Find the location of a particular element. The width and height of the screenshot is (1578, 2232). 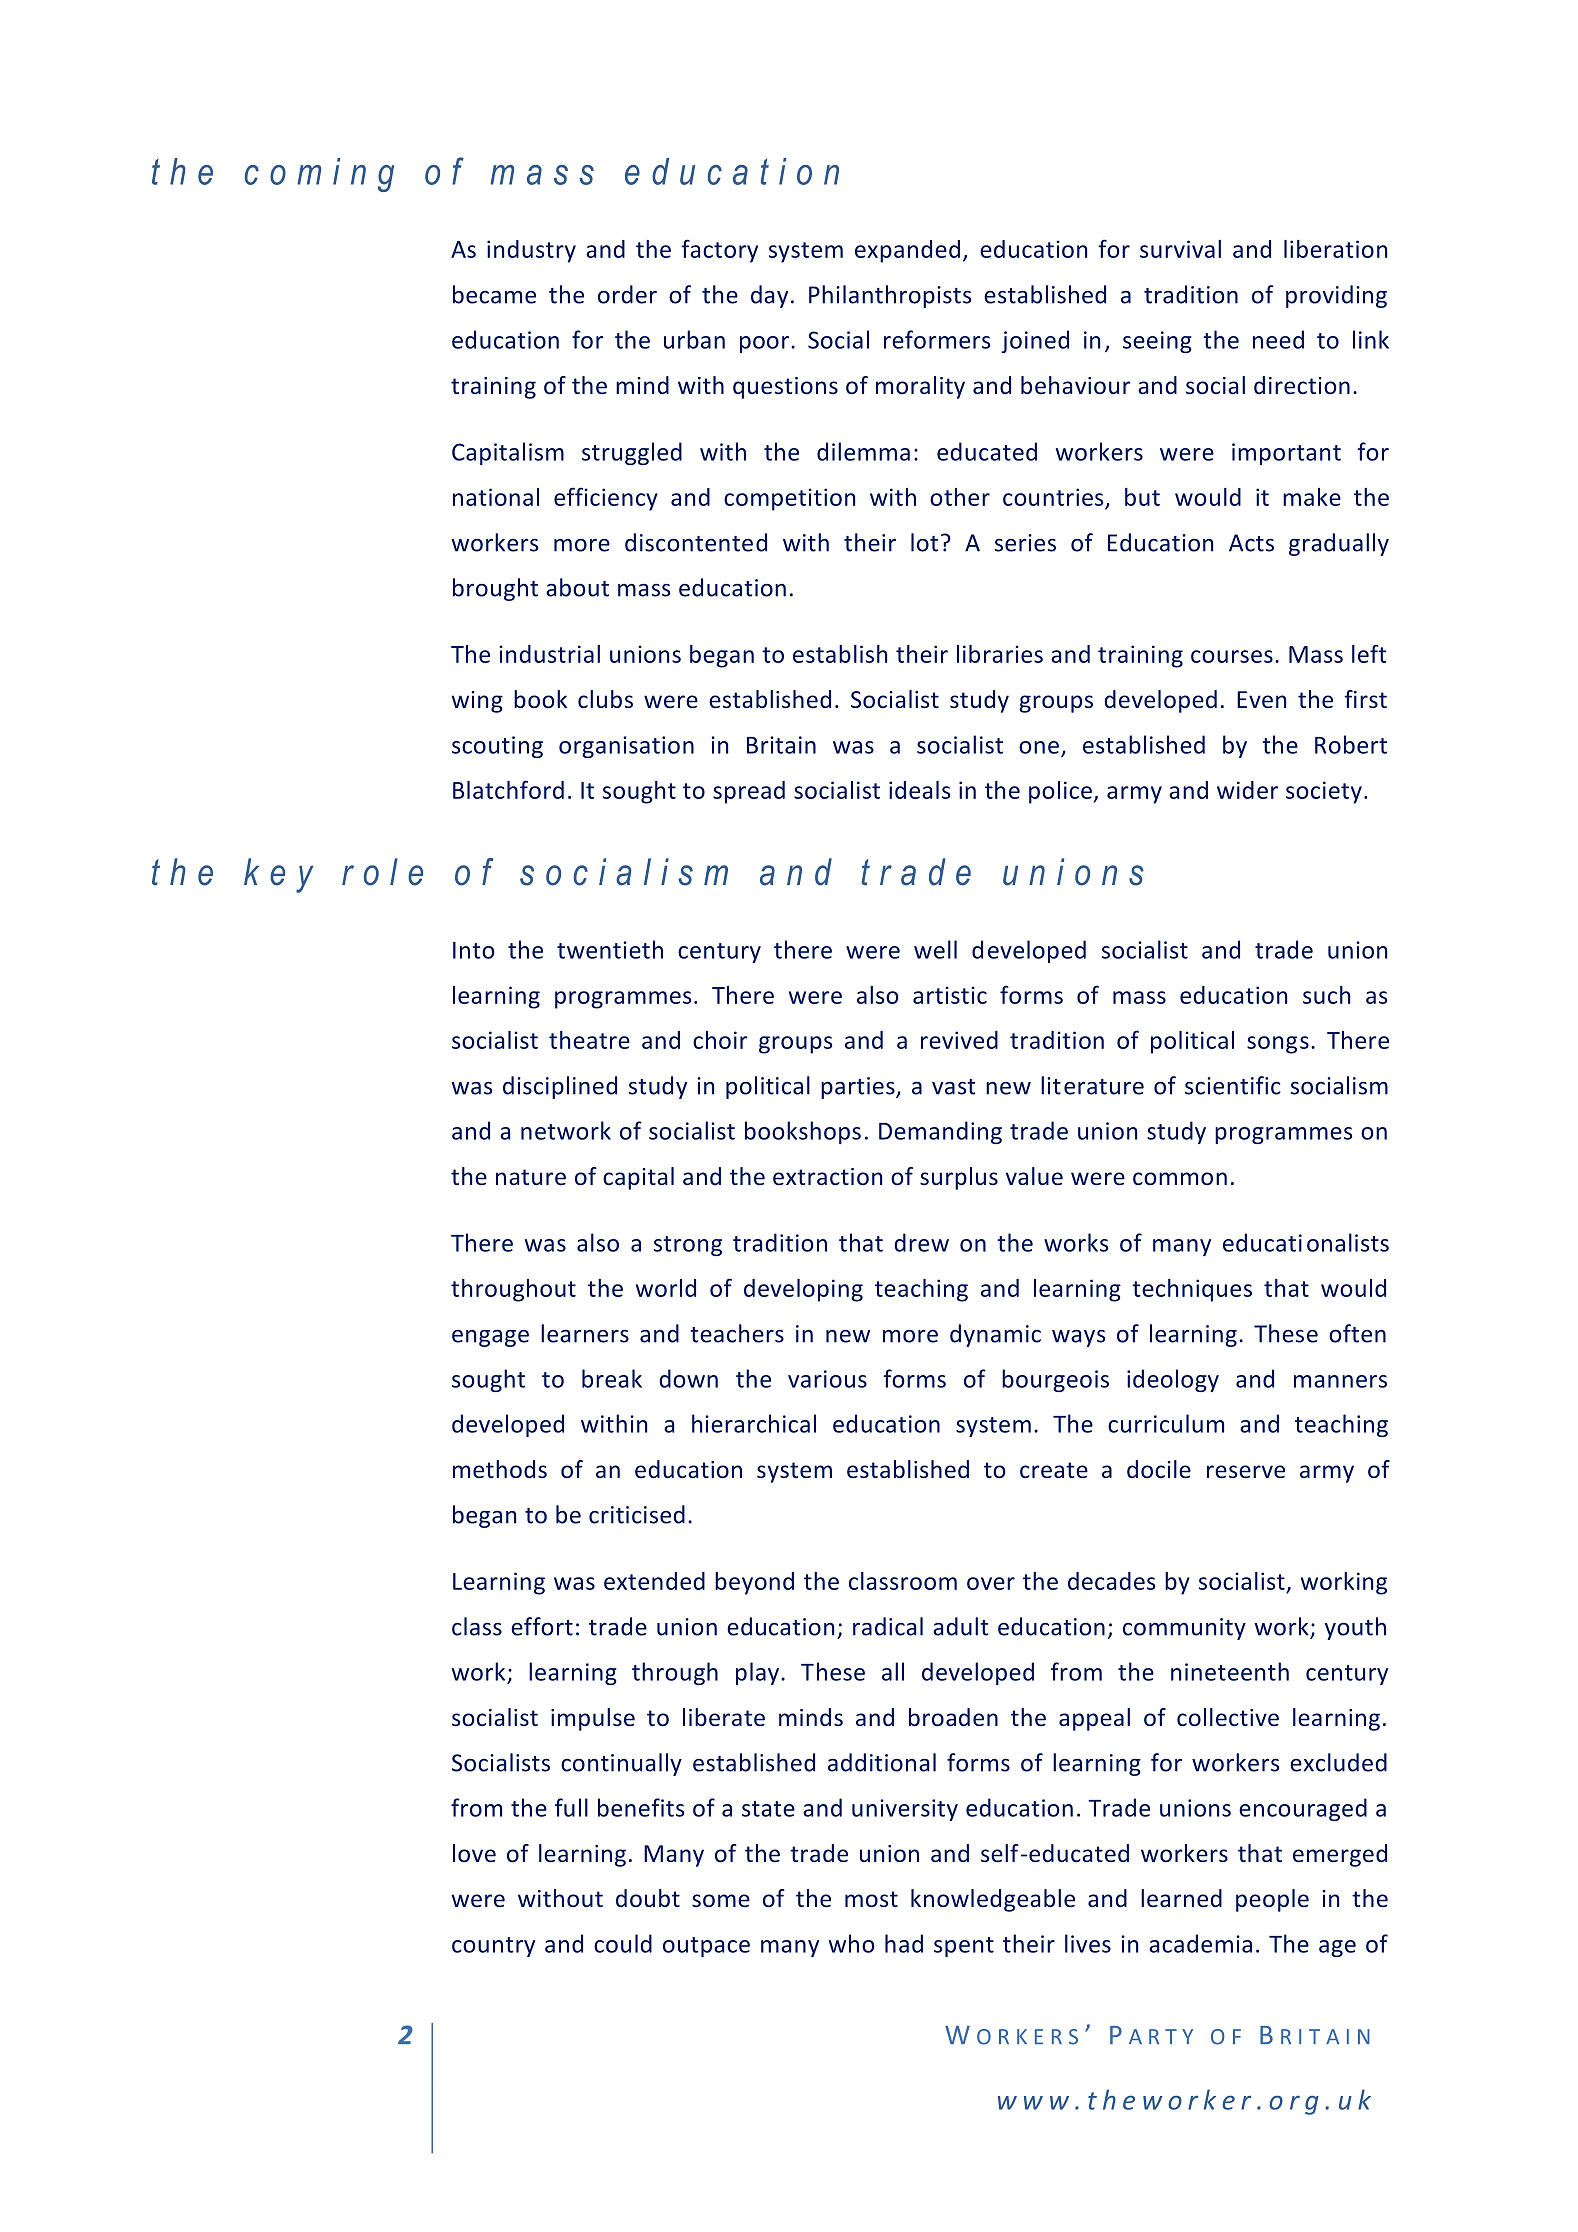

Philanthropists is located at coordinates (890, 296).
